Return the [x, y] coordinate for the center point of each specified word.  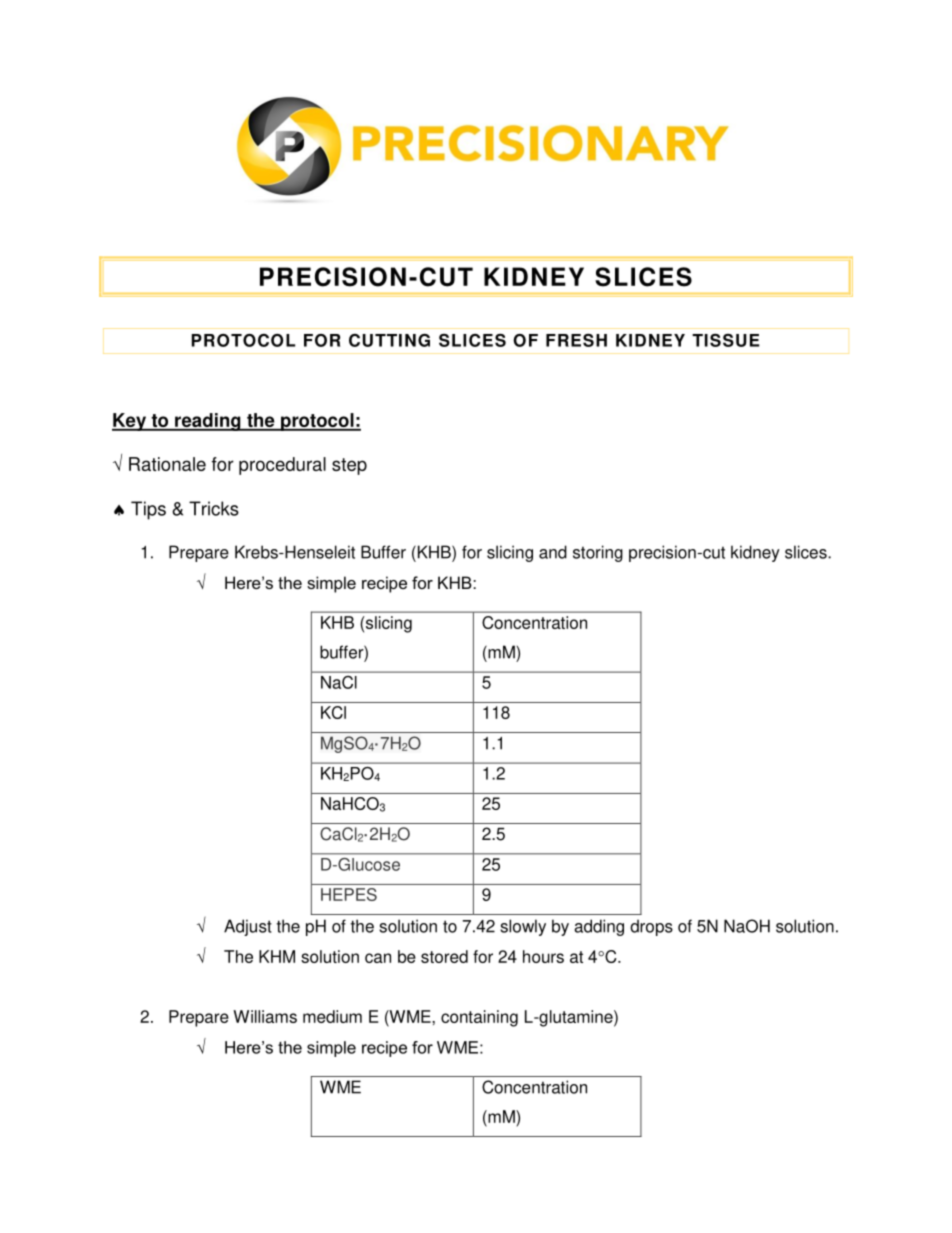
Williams [265, 1016]
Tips [148, 510]
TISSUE [726, 340]
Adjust [248, 927]
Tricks [214, 508]
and [553, 552]
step [349, 466]
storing [598, 553]
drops [651, 927]
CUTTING [389, 340]
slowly [523, 927]
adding [599, 927]
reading [208, 422]
